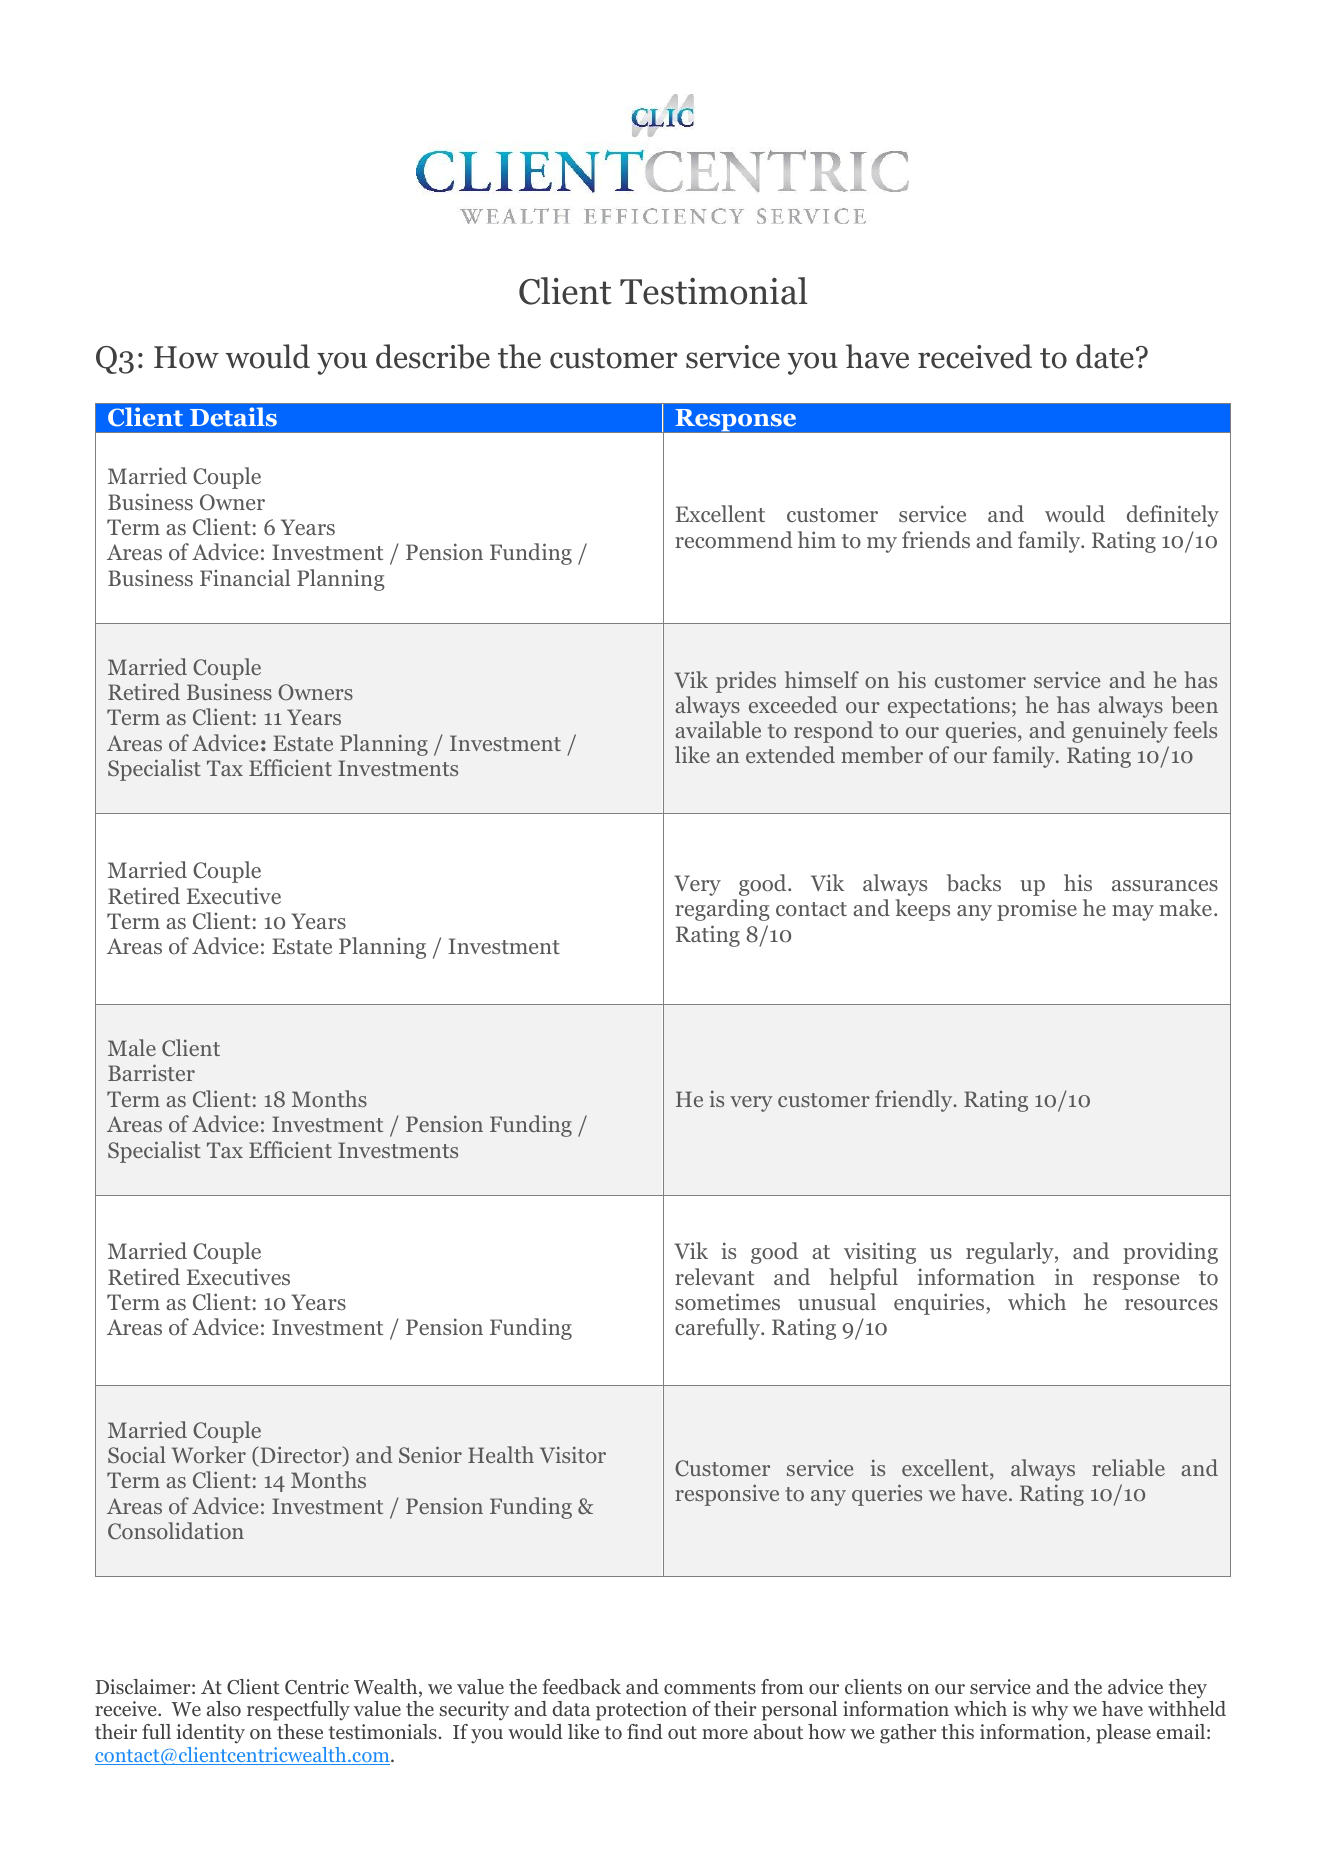 Image resolution: width=1326 pixels, height=1876 pixels. Describe the element at coordinates (209, 1454) in the screenshot. I see `Worker` at that location.
